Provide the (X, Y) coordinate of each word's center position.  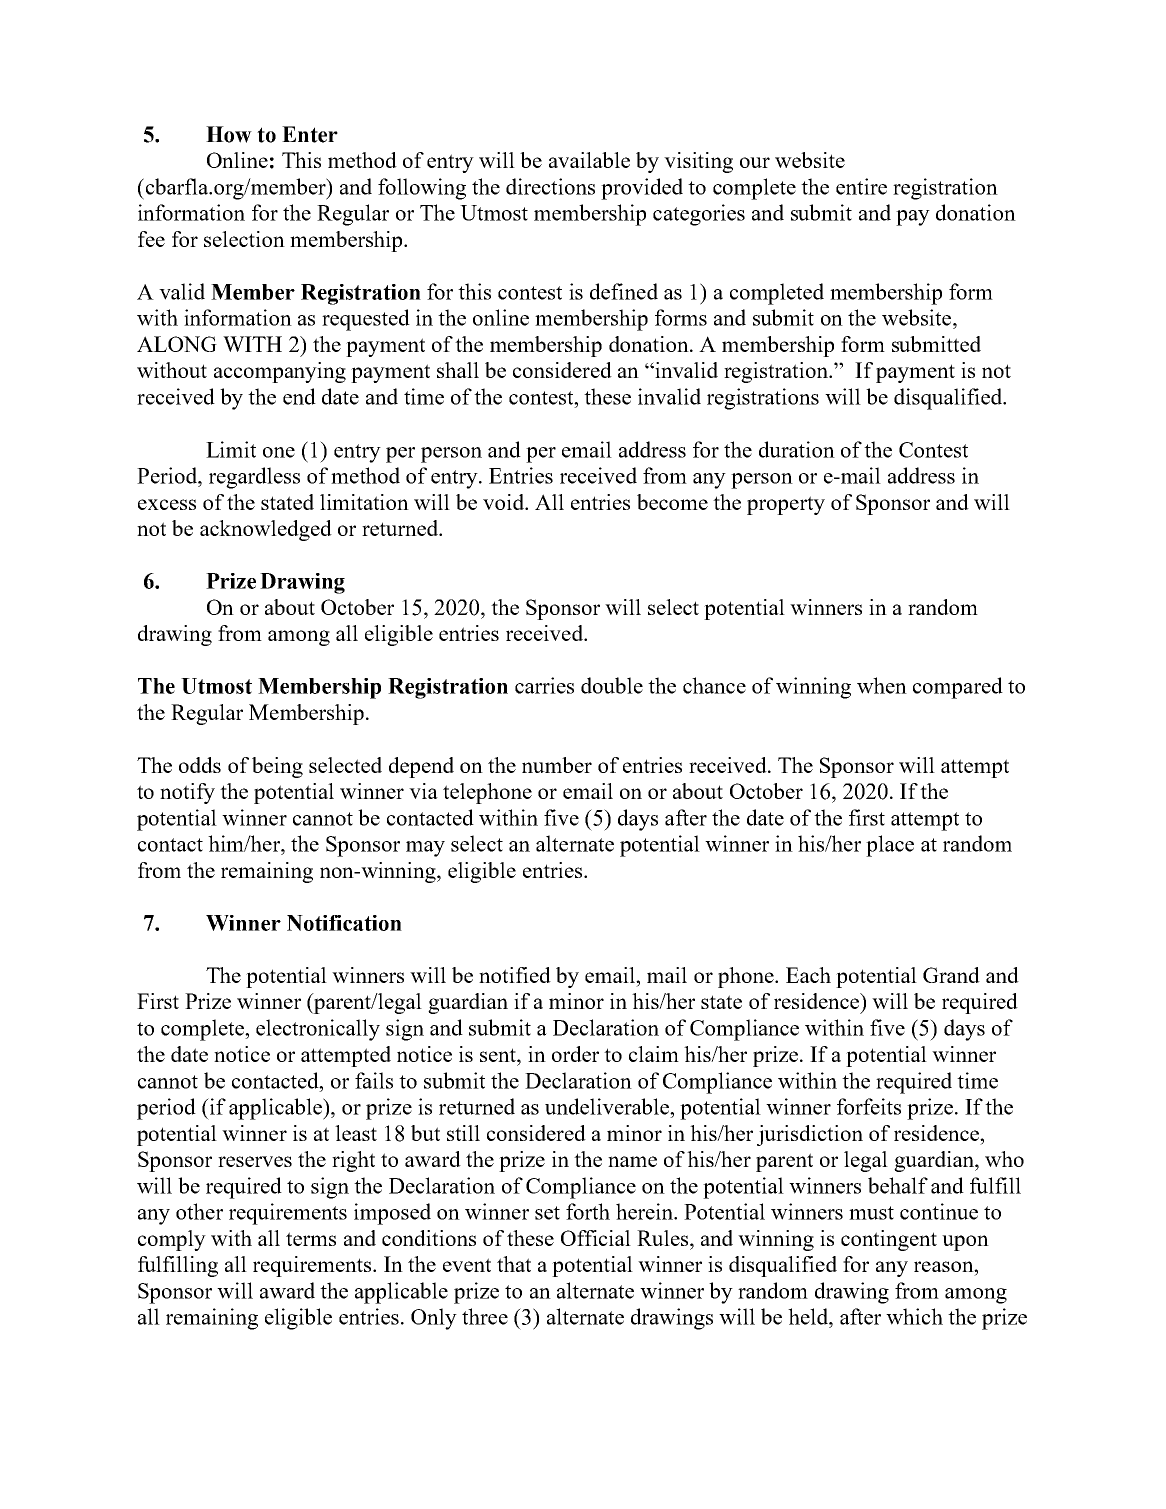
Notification (344, 923)
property (786, 505)
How (229, 134)
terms (311, 1239)
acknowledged (266, 530)
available (589, 160)
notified (515, 975)
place (890, 846)
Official (596, 1238)
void (504, 502)
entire (861, 186)
